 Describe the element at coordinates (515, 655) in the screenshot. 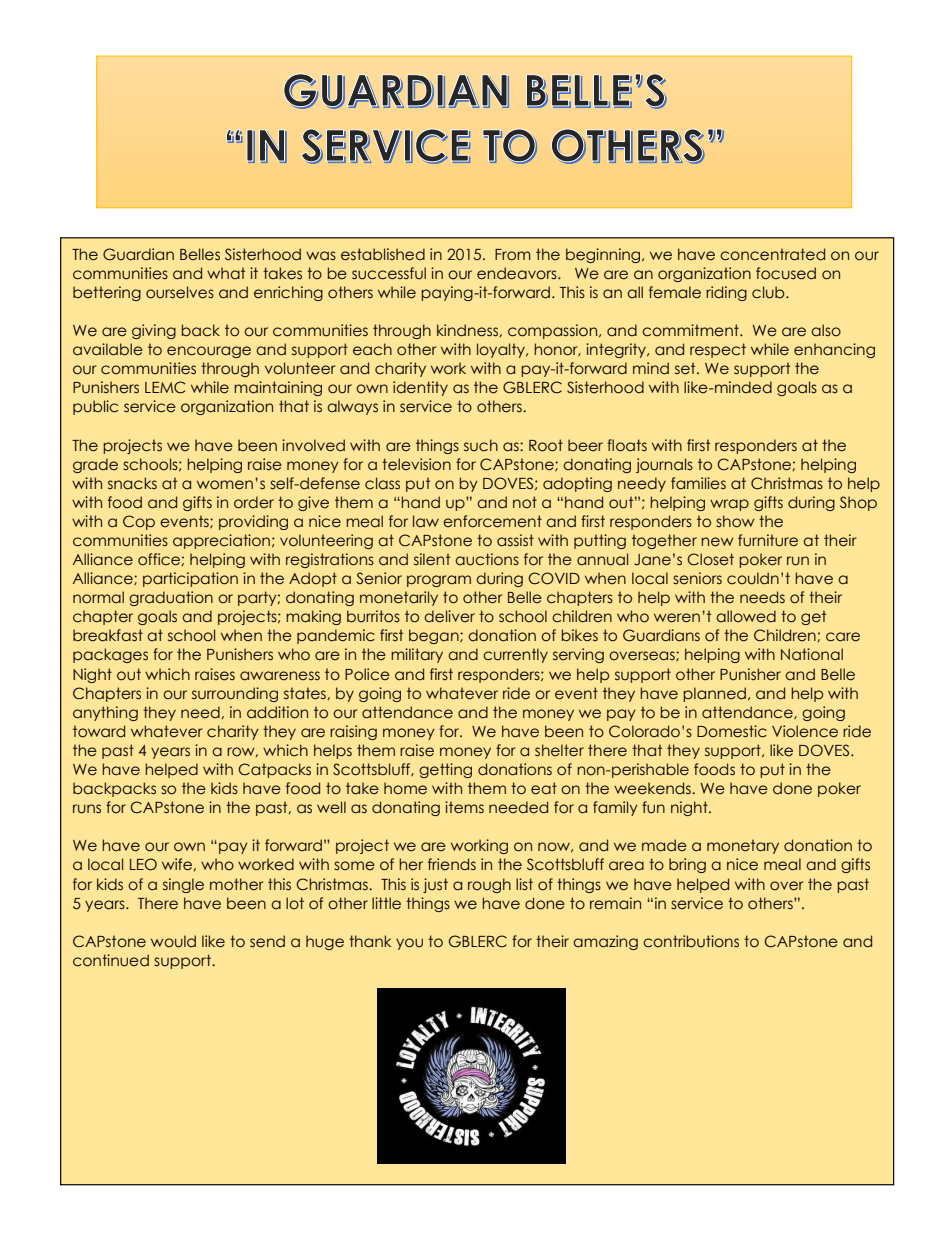

I see `currently` at that location.
